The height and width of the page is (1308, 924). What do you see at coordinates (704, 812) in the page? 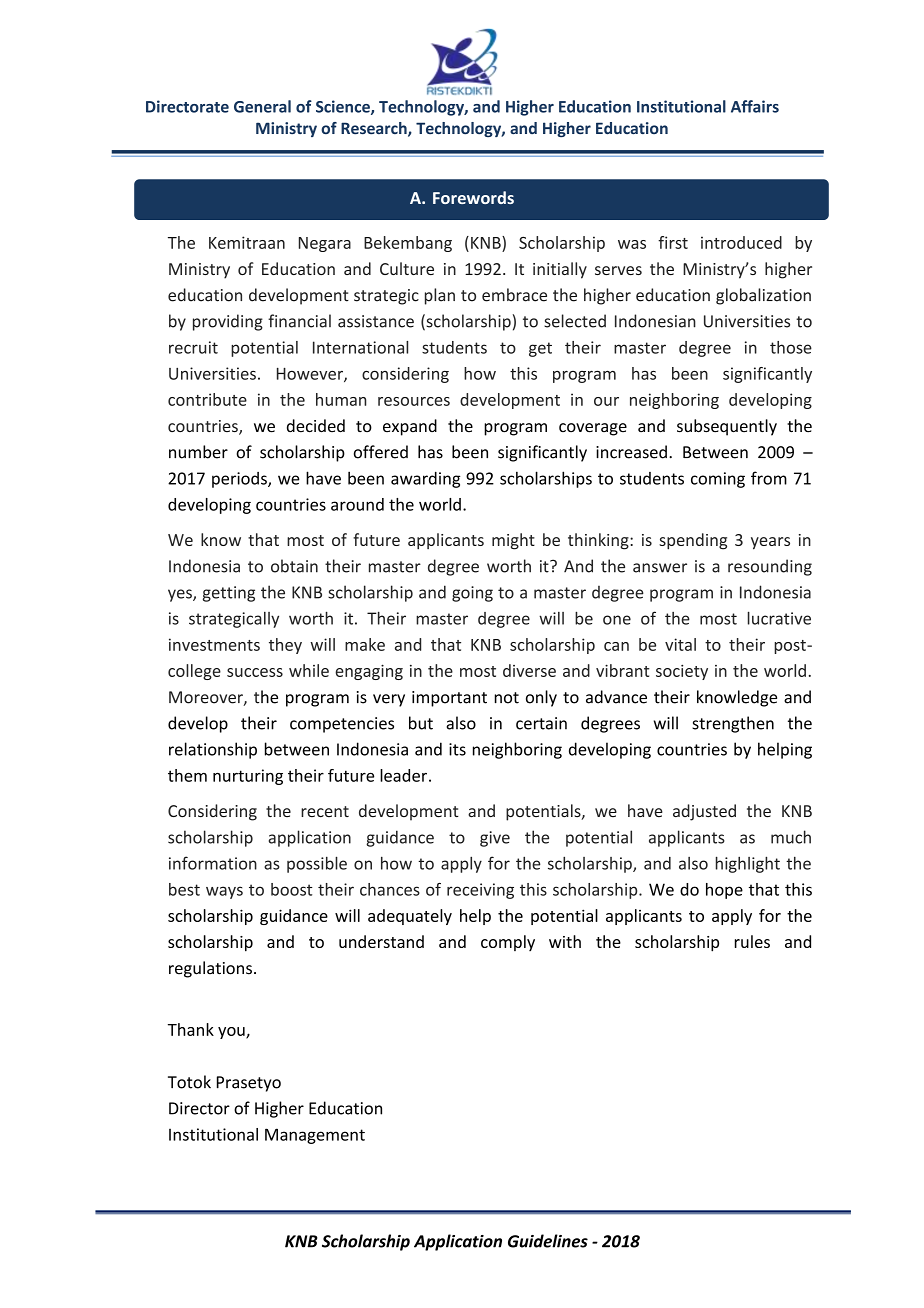
I see `adjusted` at bounding box center [704, 812].
